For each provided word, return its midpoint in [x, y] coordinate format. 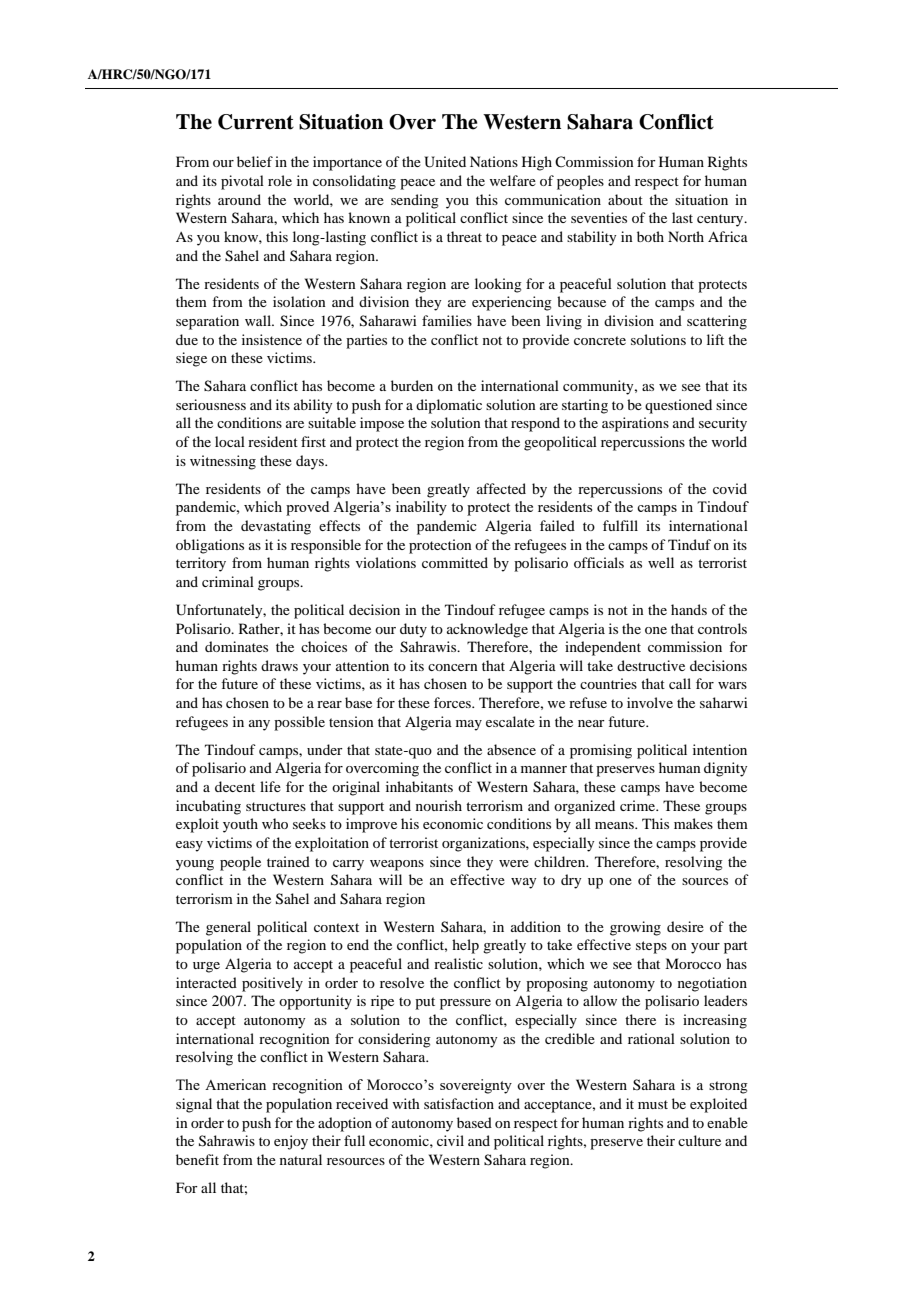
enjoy [291, 1142]
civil [450, 1140]
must [653, 1104]
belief [255, 161]
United [445, 162]
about [625, 199]
